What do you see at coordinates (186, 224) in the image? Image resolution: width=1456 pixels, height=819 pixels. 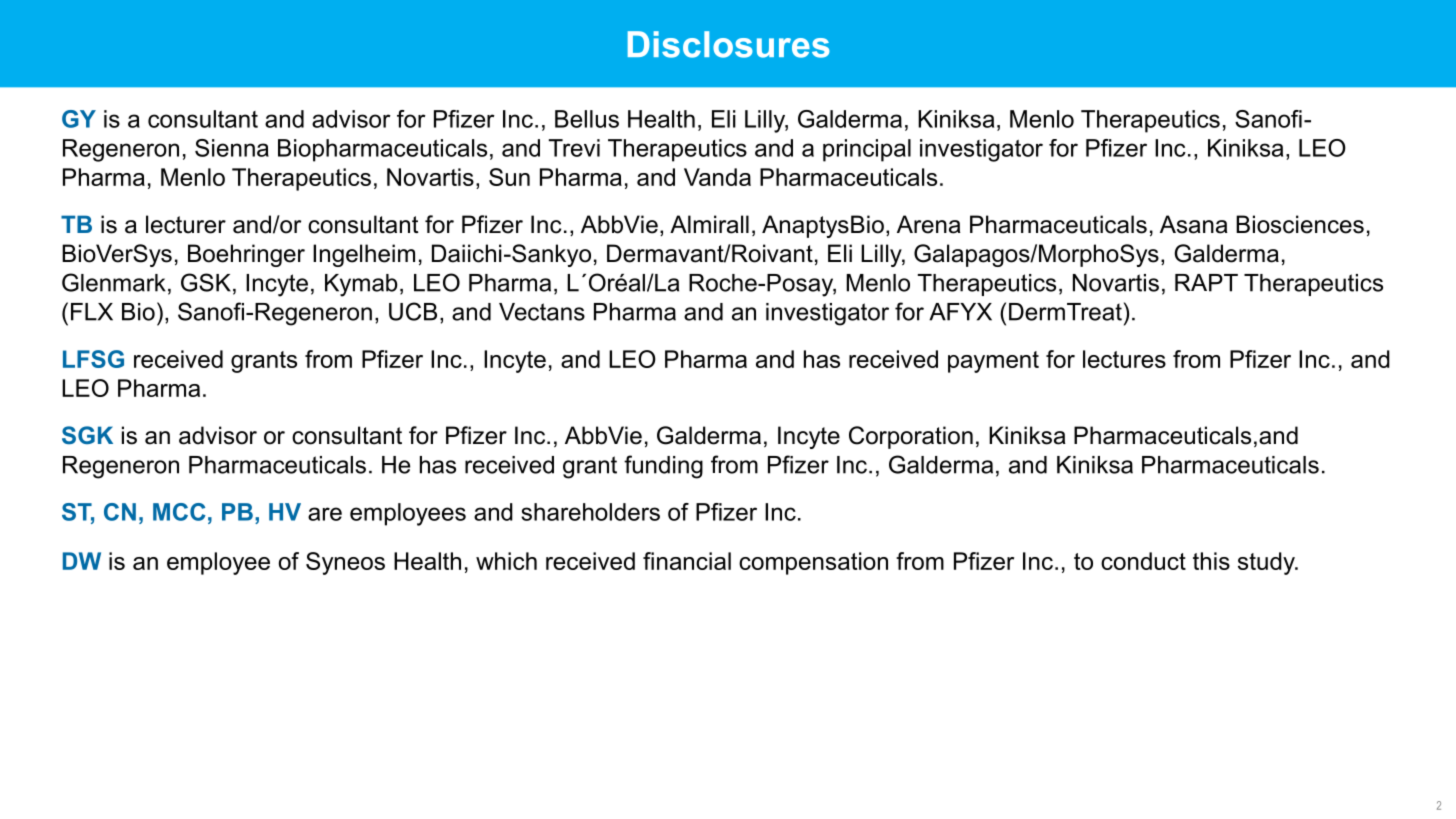 I see `lecturer` at bounding box center [186, 224].
